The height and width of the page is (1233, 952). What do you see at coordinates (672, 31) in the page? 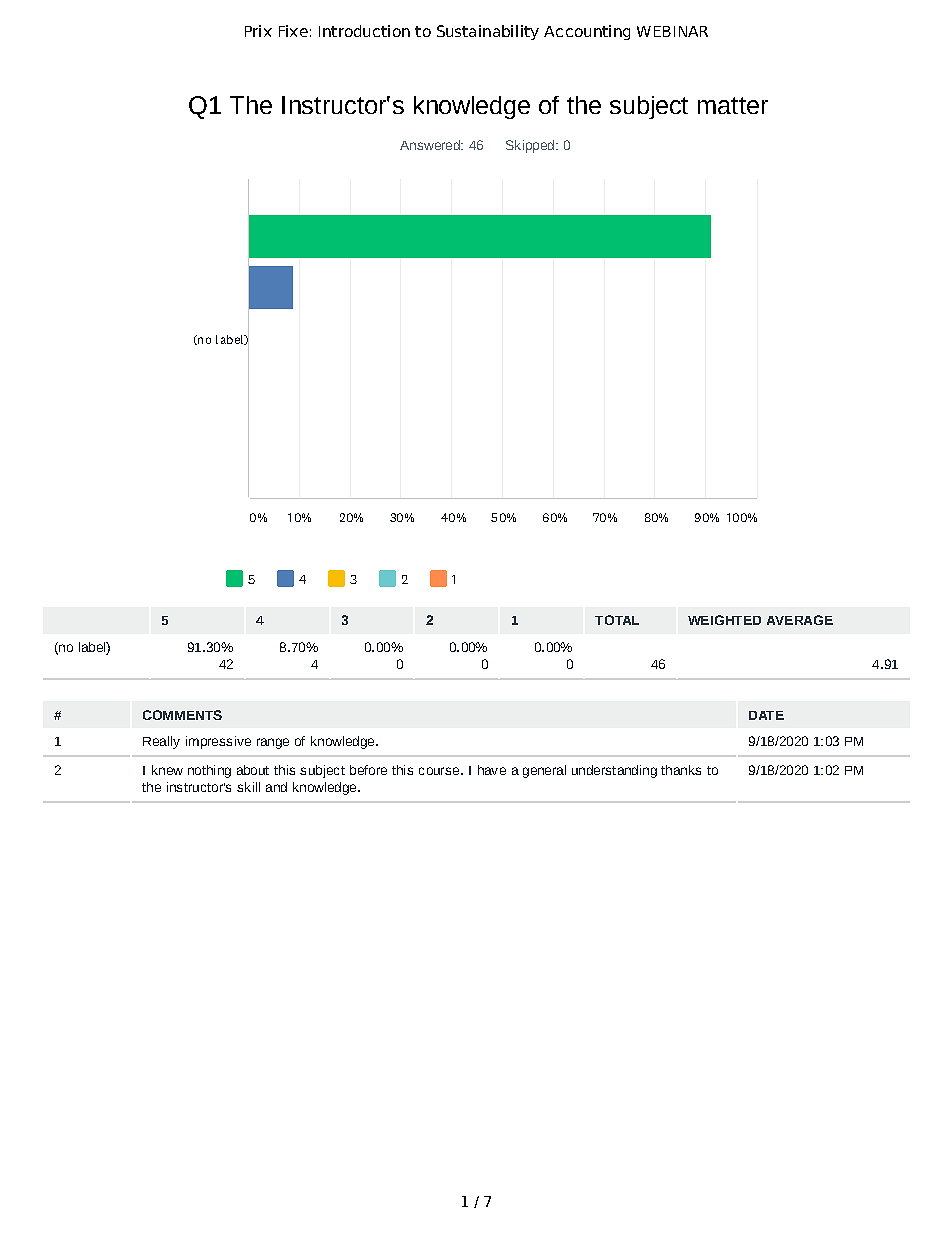
I see `WEBINAR` at bounding box center [672, 31].
